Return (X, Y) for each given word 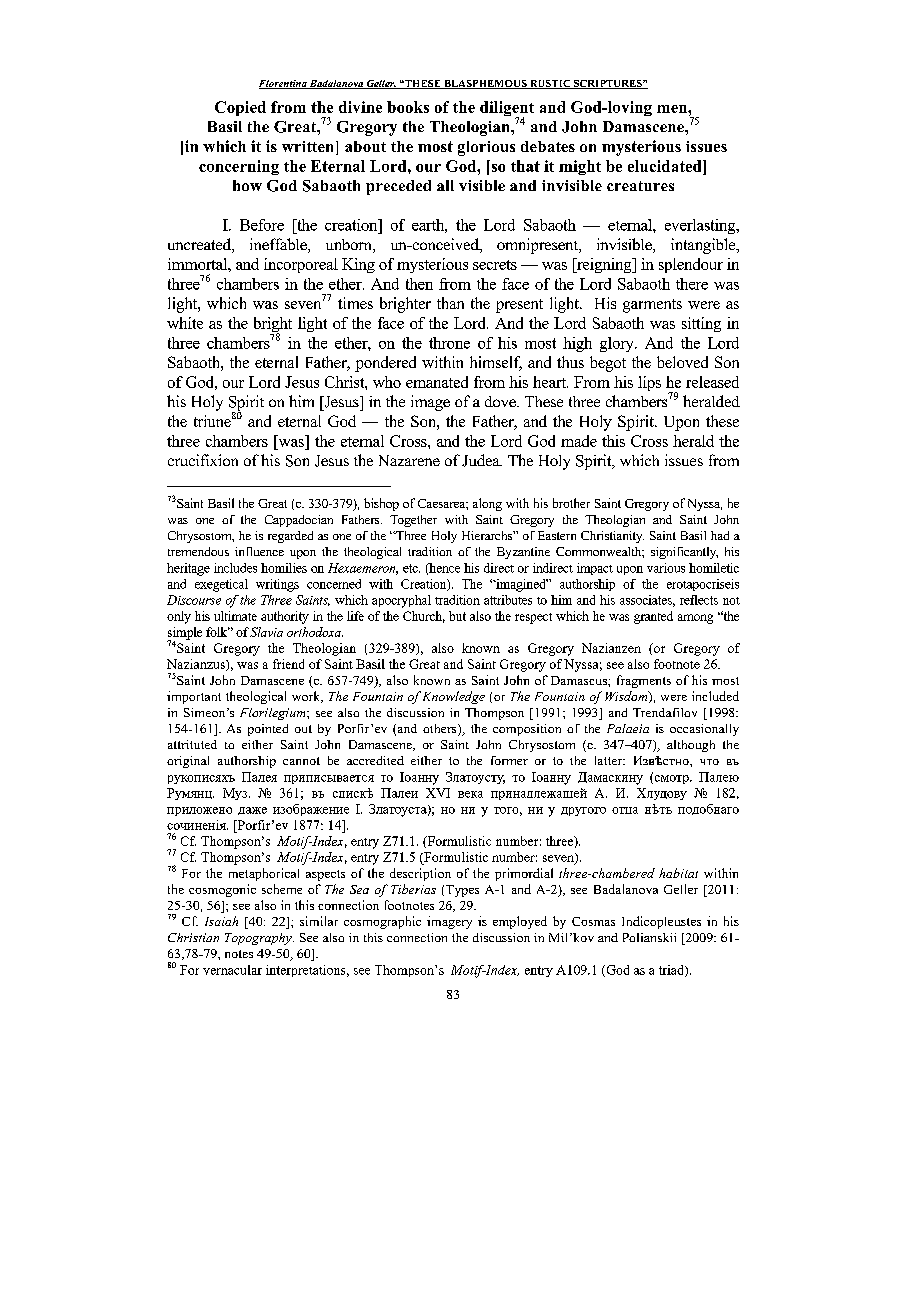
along (487, 504)
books (408, 107)
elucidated (666, 166)
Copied (240, 108)
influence (259, 551)
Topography (259, 939)
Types (462, 891)
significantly (684, 553)
